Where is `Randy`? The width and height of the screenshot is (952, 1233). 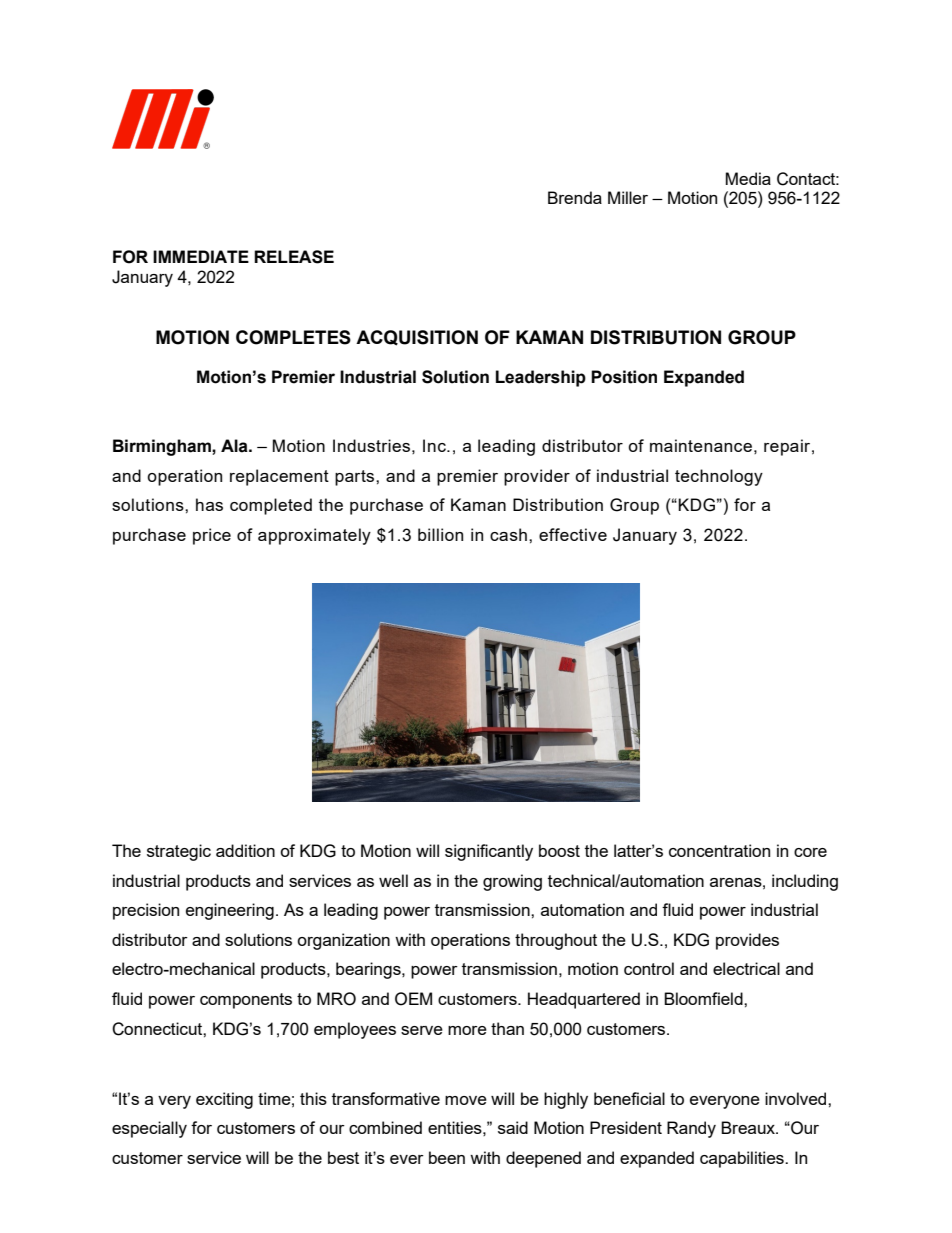 Randy is located at coordinates (691, 1129).
